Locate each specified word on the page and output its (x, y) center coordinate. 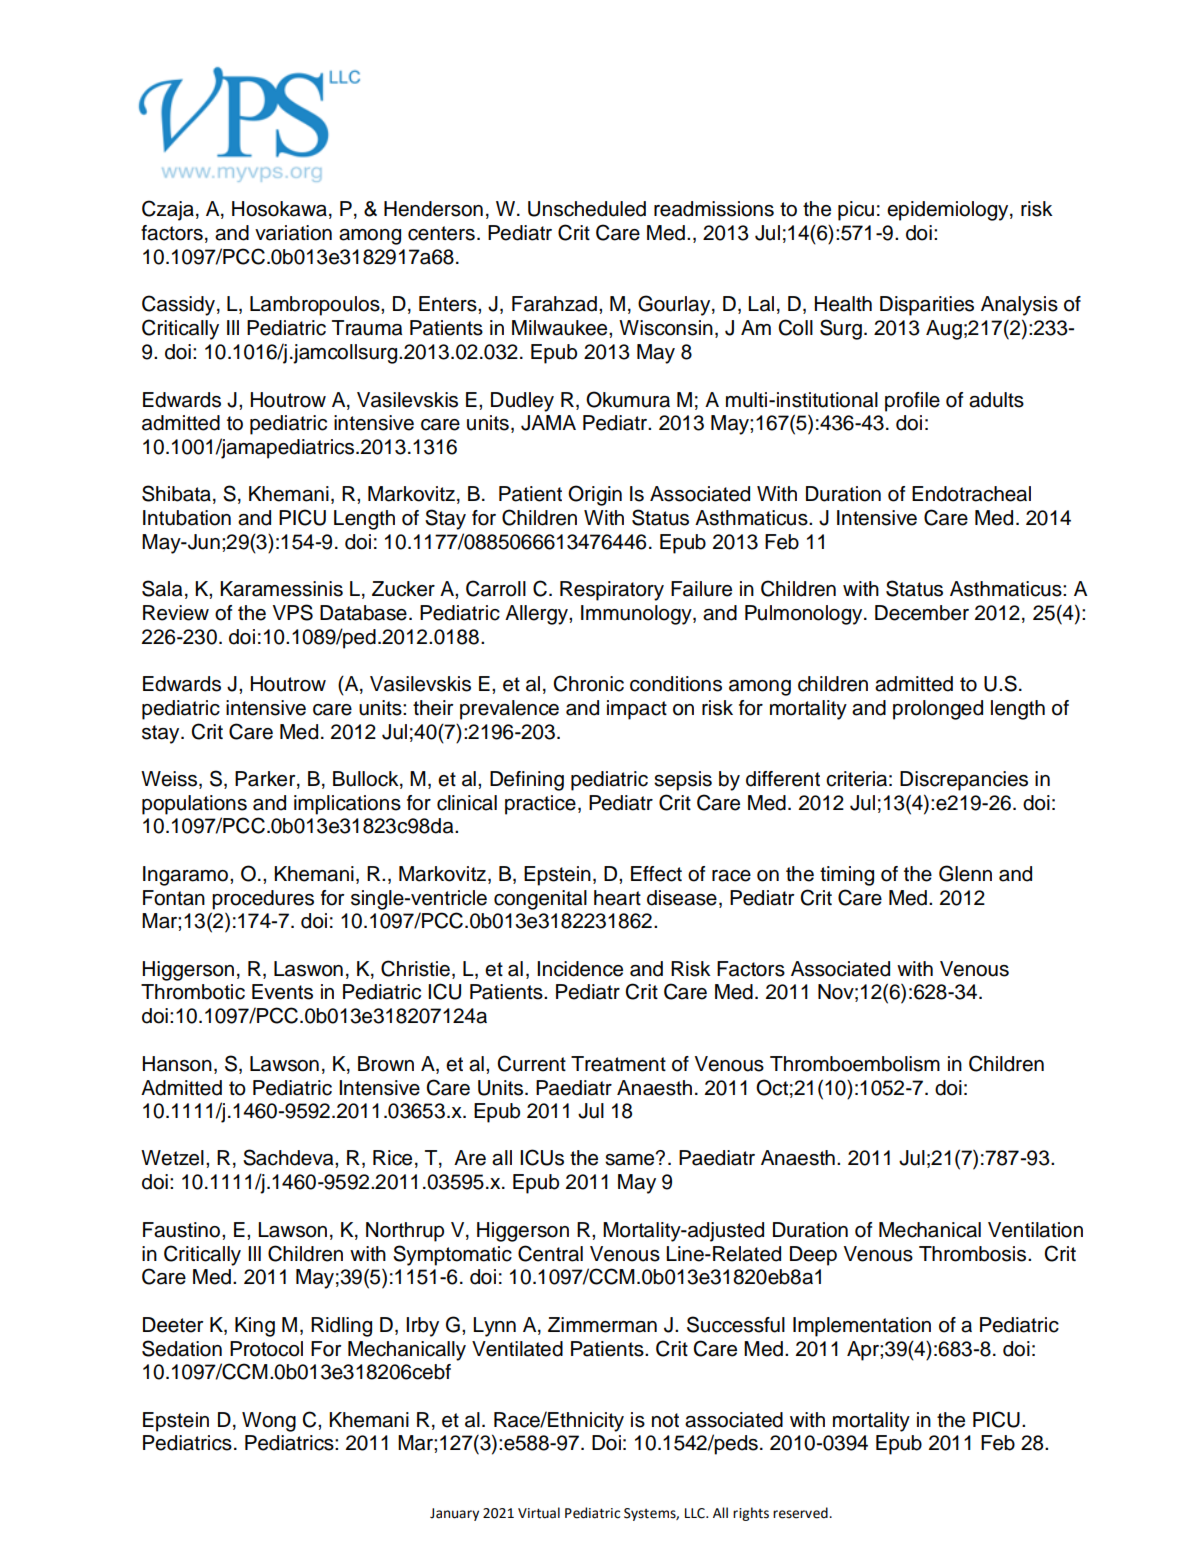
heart (617, 898)
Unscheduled (587, 209)
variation (293, 233)
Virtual (539, 1513)
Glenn (965, 873)
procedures (263, 900)
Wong (269, 1422)
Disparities (927, 306)
